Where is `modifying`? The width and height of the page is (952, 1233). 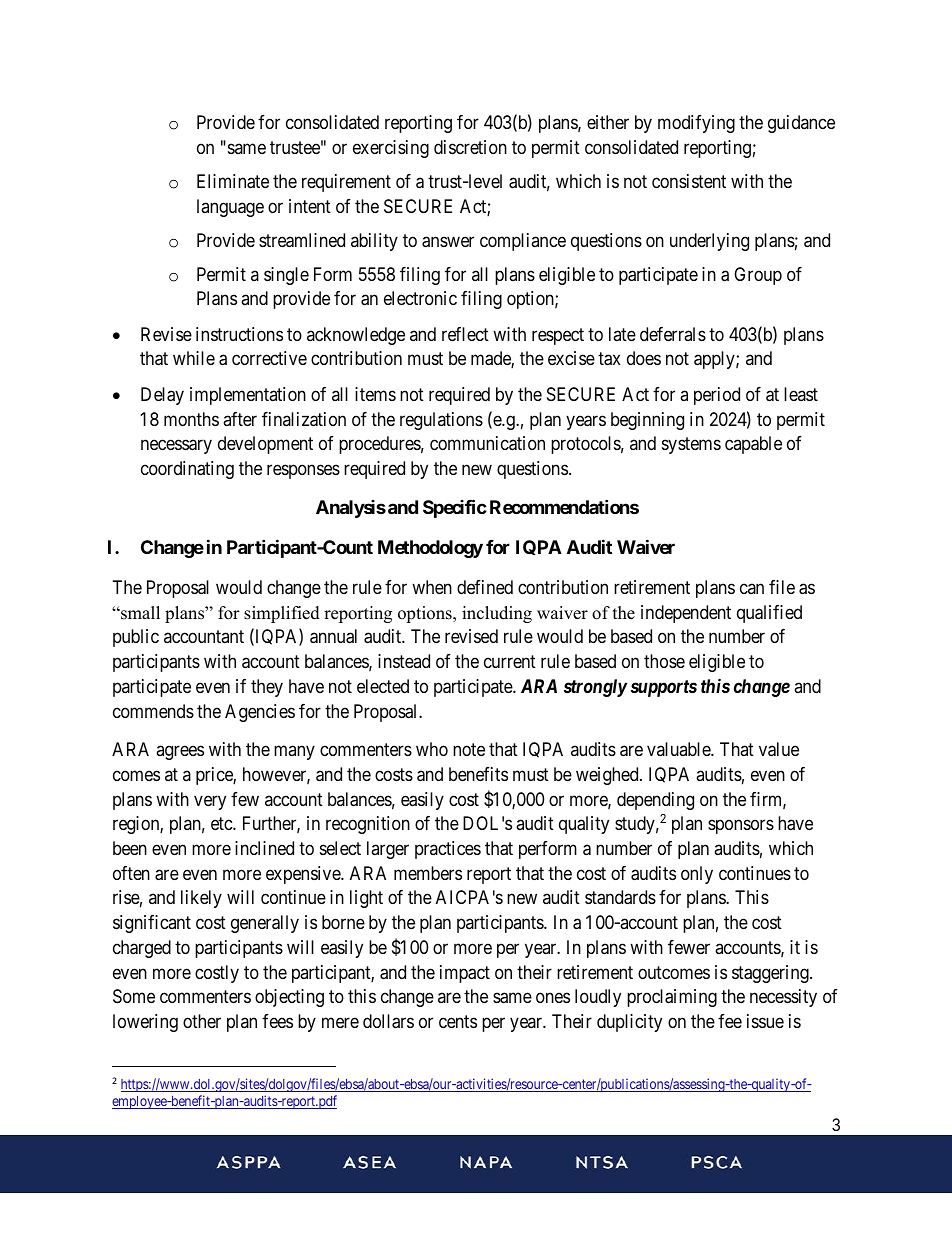
modifying is located at coordinates (696, 124).
